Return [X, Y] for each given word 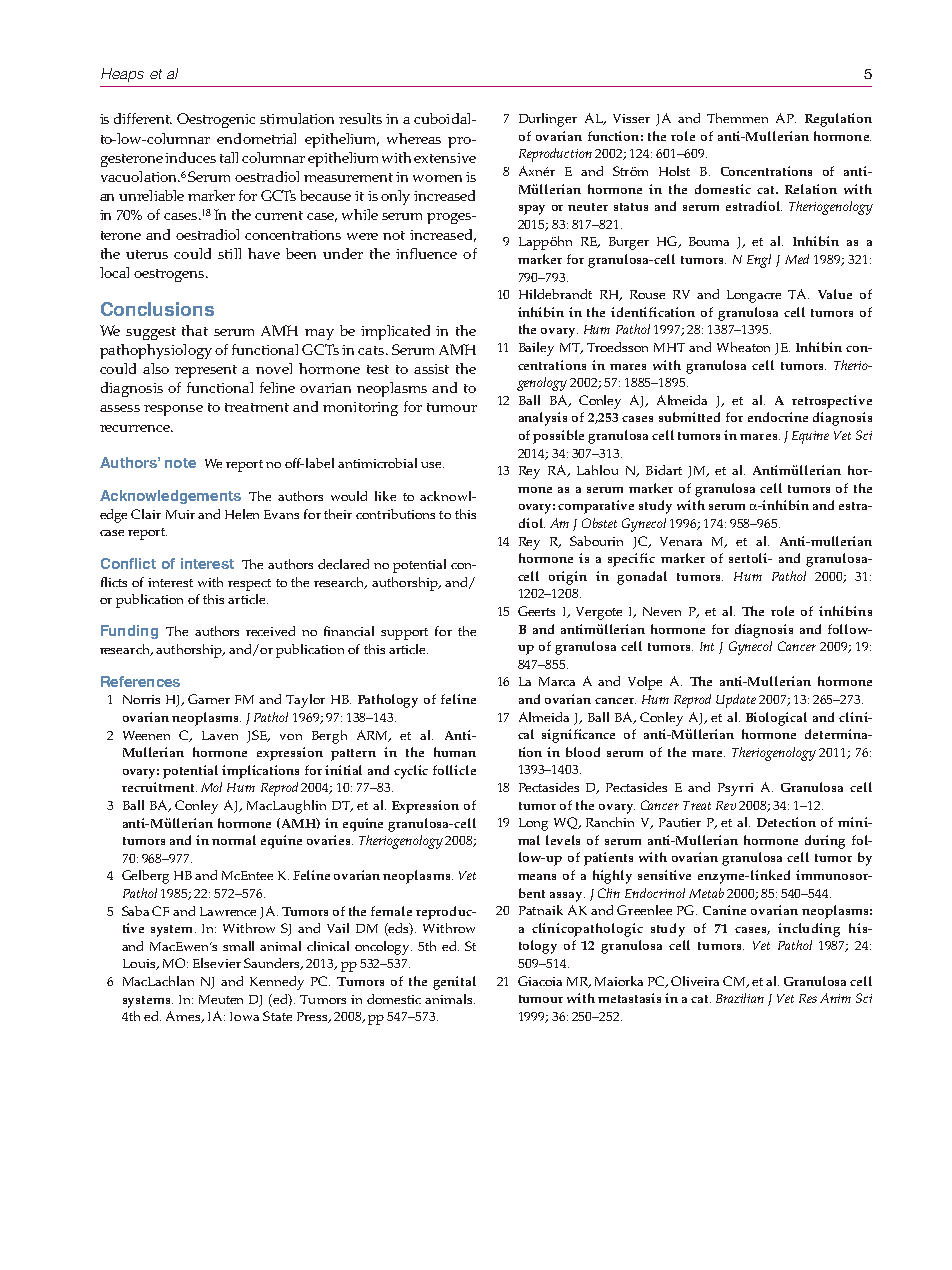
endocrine [778, 417]
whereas [414, 138]
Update [736, 701]
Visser [631, 118]
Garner [209, 699]
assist [431, 369]
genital [454, 983]
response [173, 410]
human [455, 752]
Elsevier [217, 963]
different [143, 118]
